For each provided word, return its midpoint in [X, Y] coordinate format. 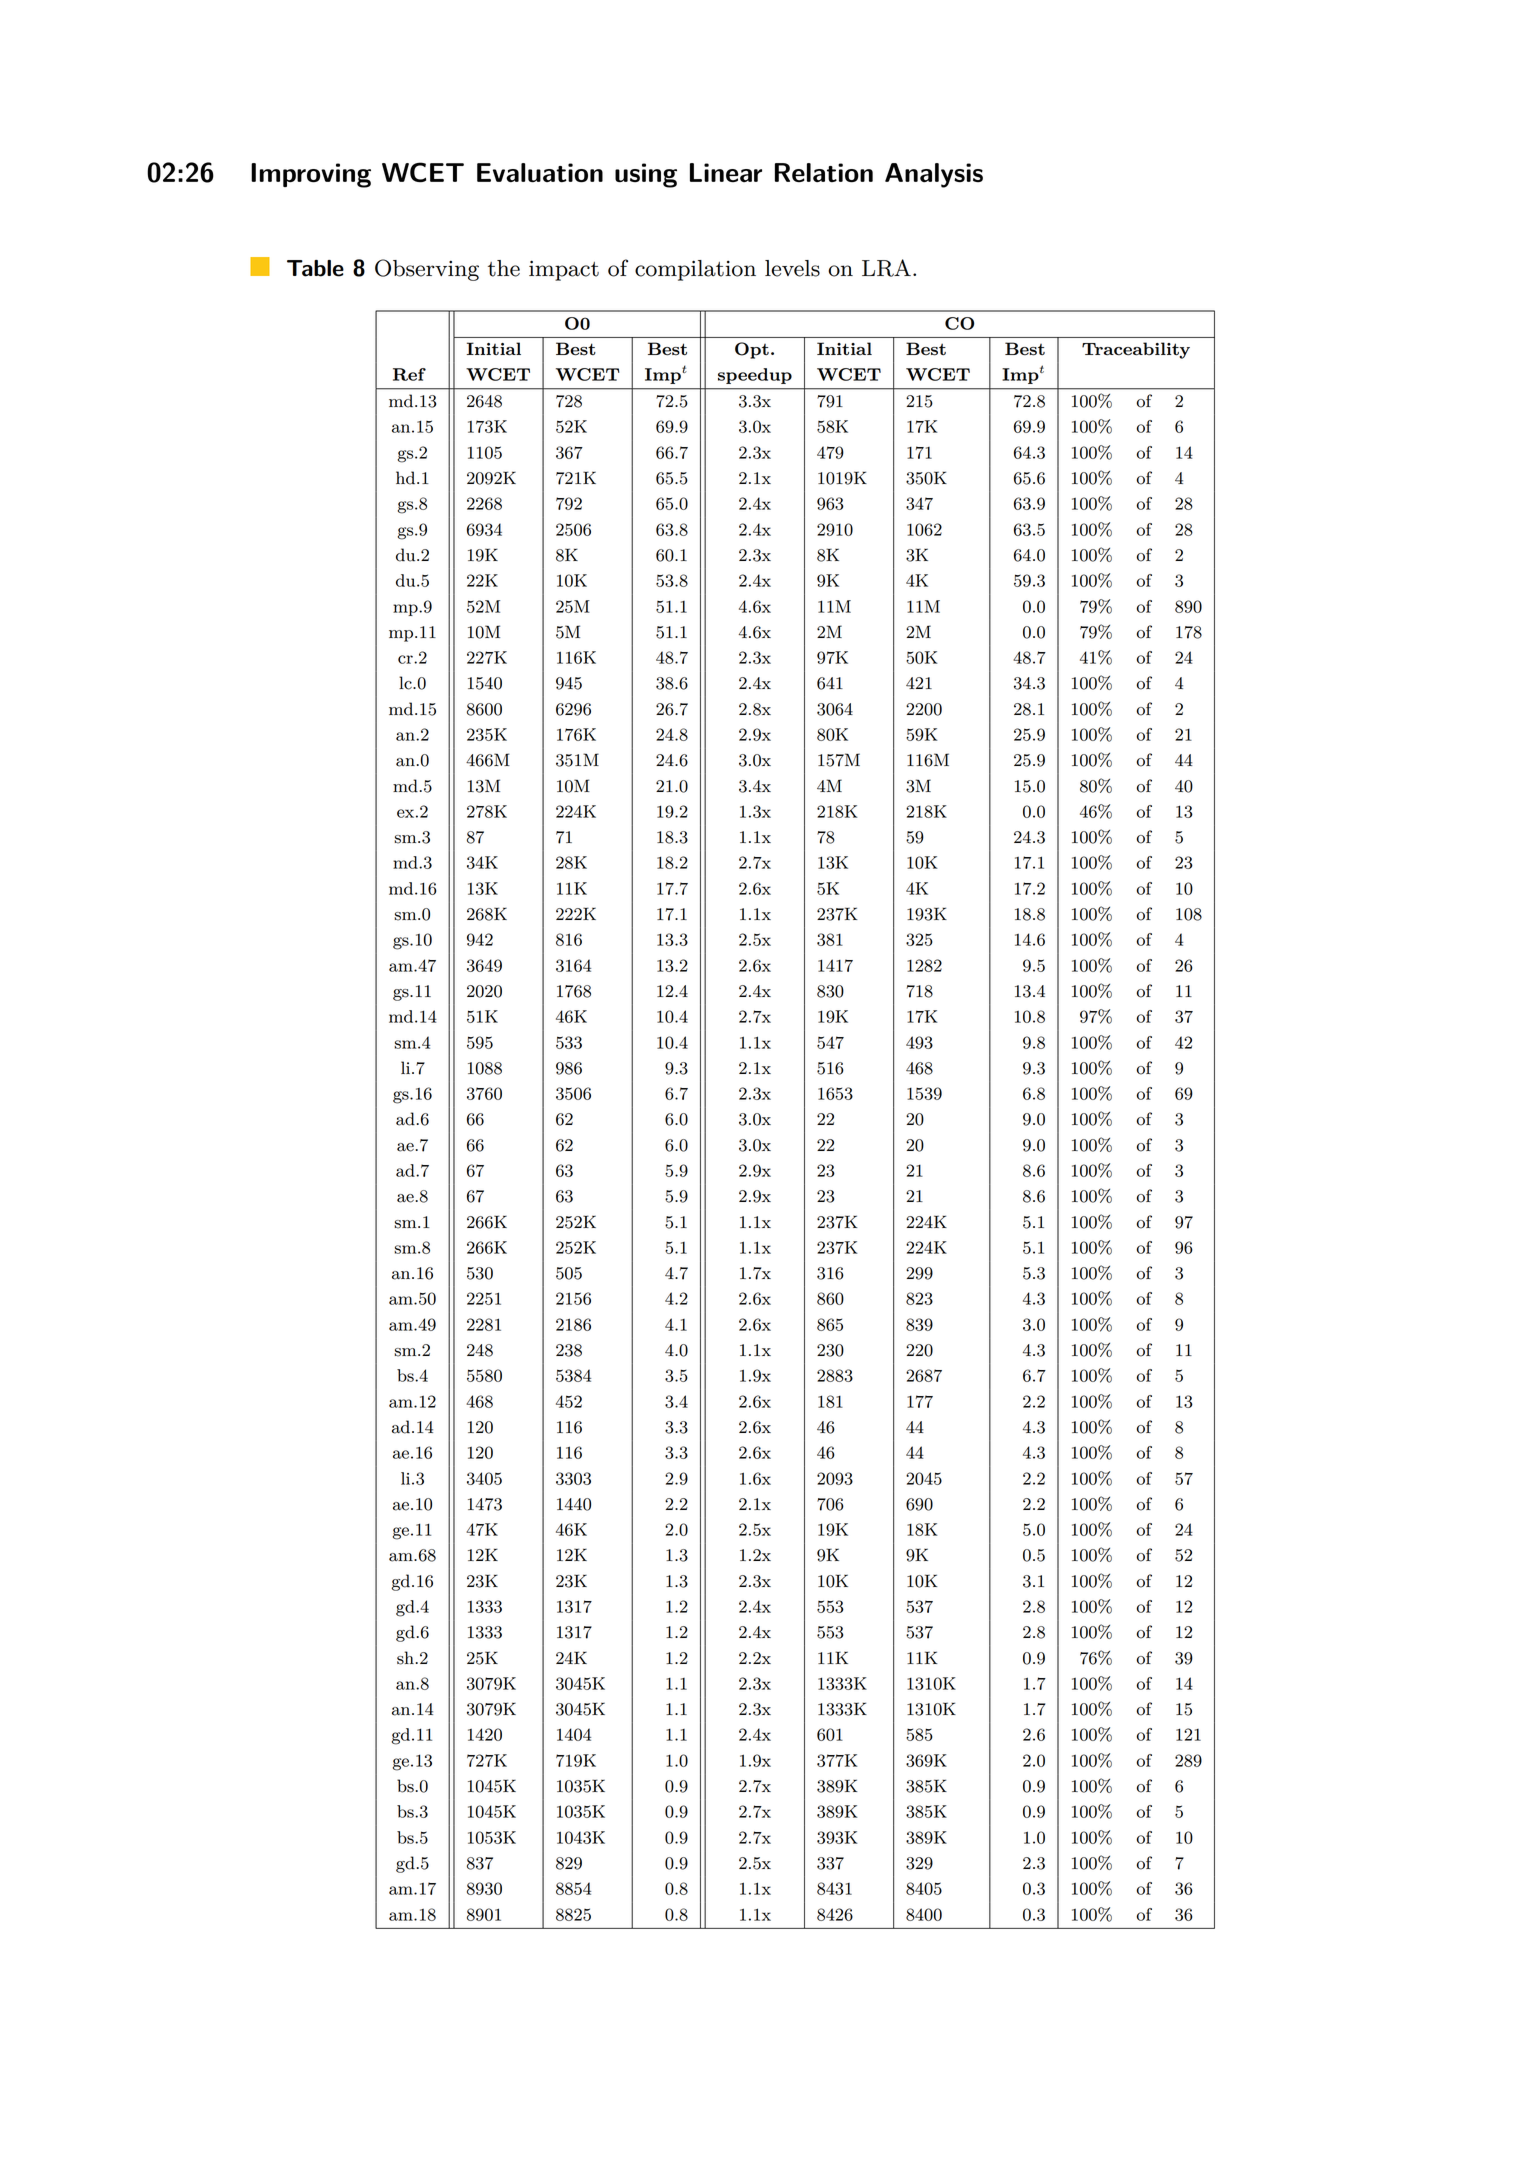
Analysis [934, 175]
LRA [886, 268]
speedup [755, 376]
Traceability [1136, 350]
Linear [726, 172]
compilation [695, 270]
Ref [409, 374]
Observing [427, 270]
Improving [311, 175]
